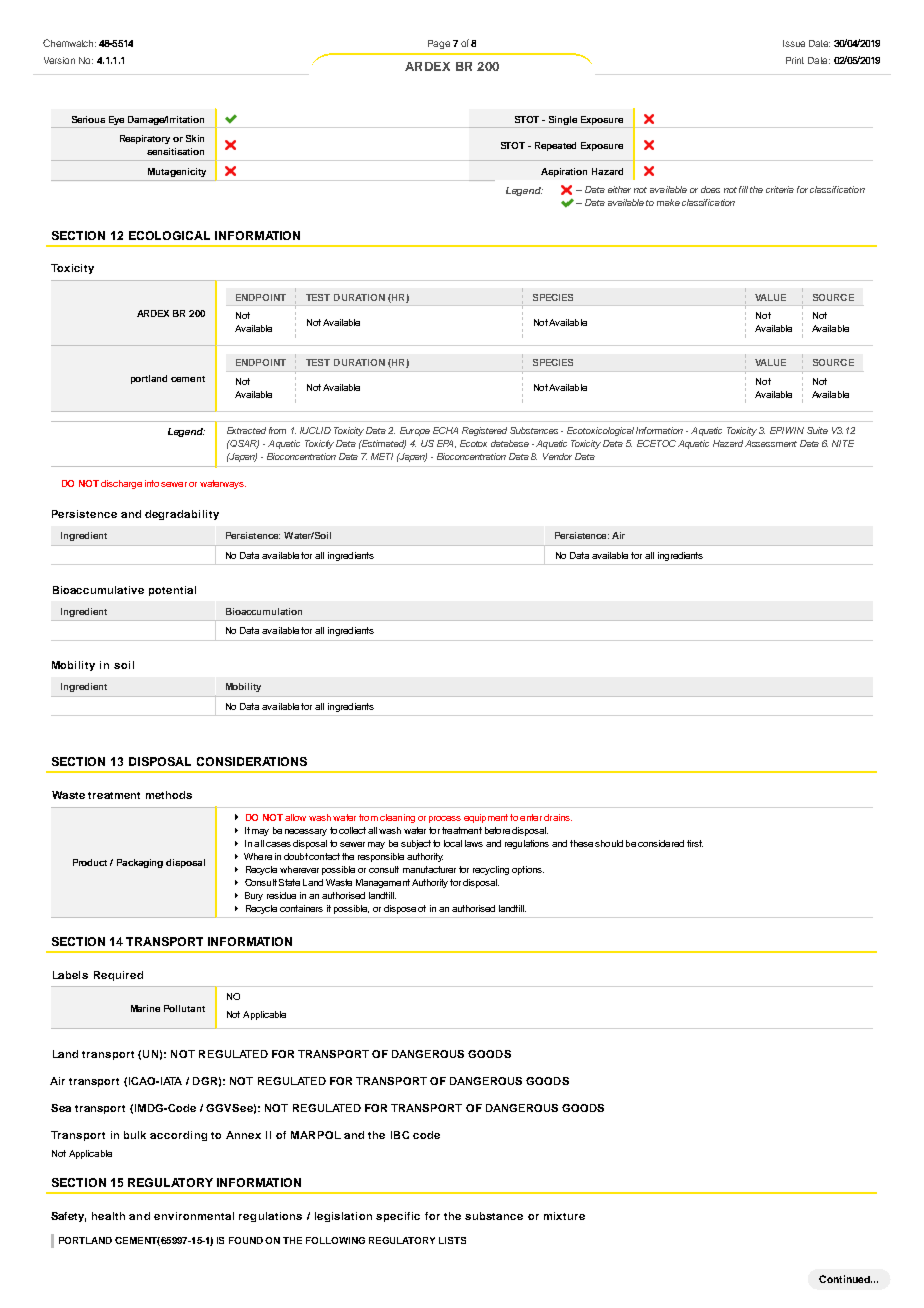 This page has height=1308, width=924. Describe the element at coordinates (194, 1216) in the page. I see `environmental` at that location.
